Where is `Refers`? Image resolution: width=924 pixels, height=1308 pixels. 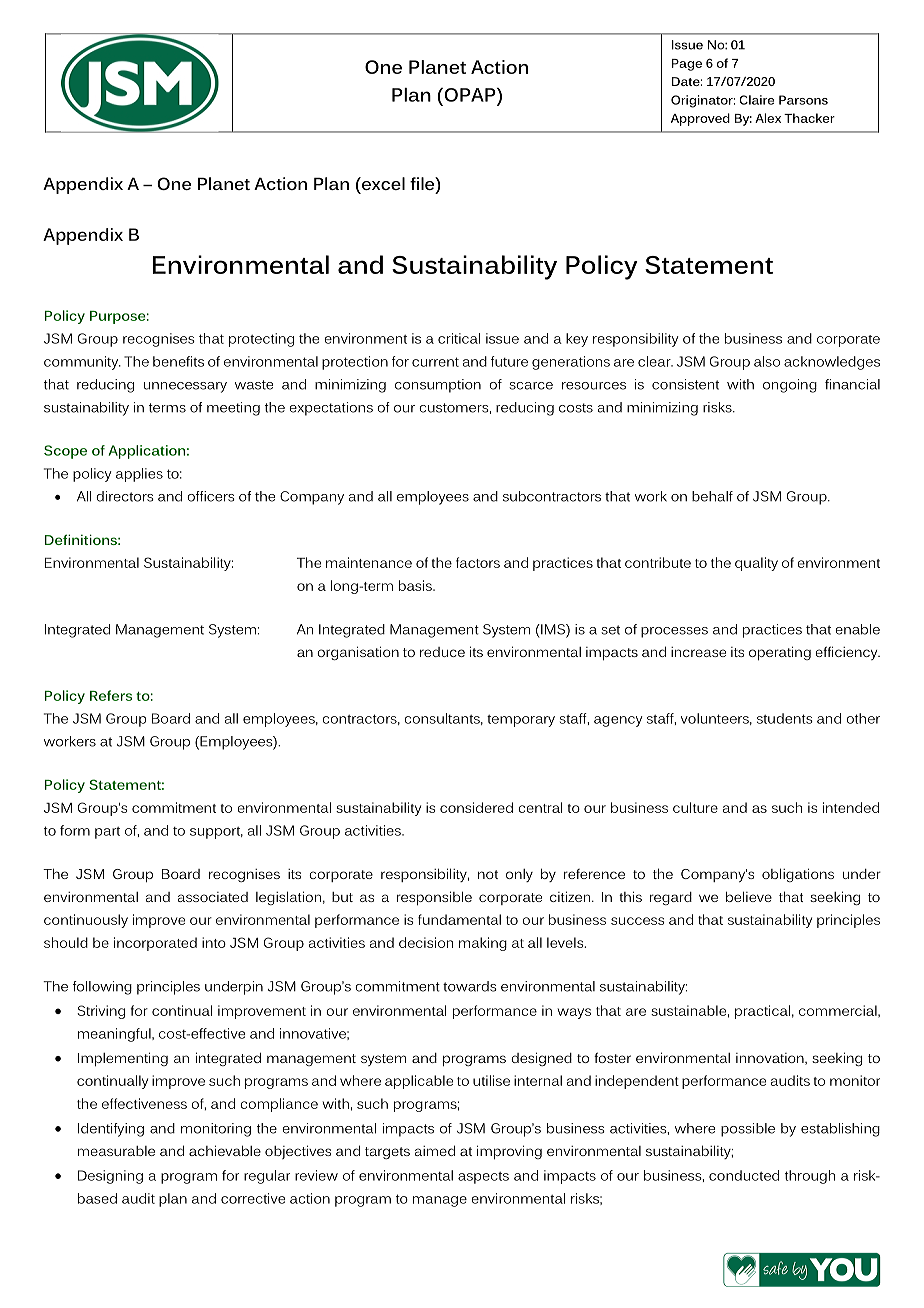
Refers is located at coordinates (111, 695).
